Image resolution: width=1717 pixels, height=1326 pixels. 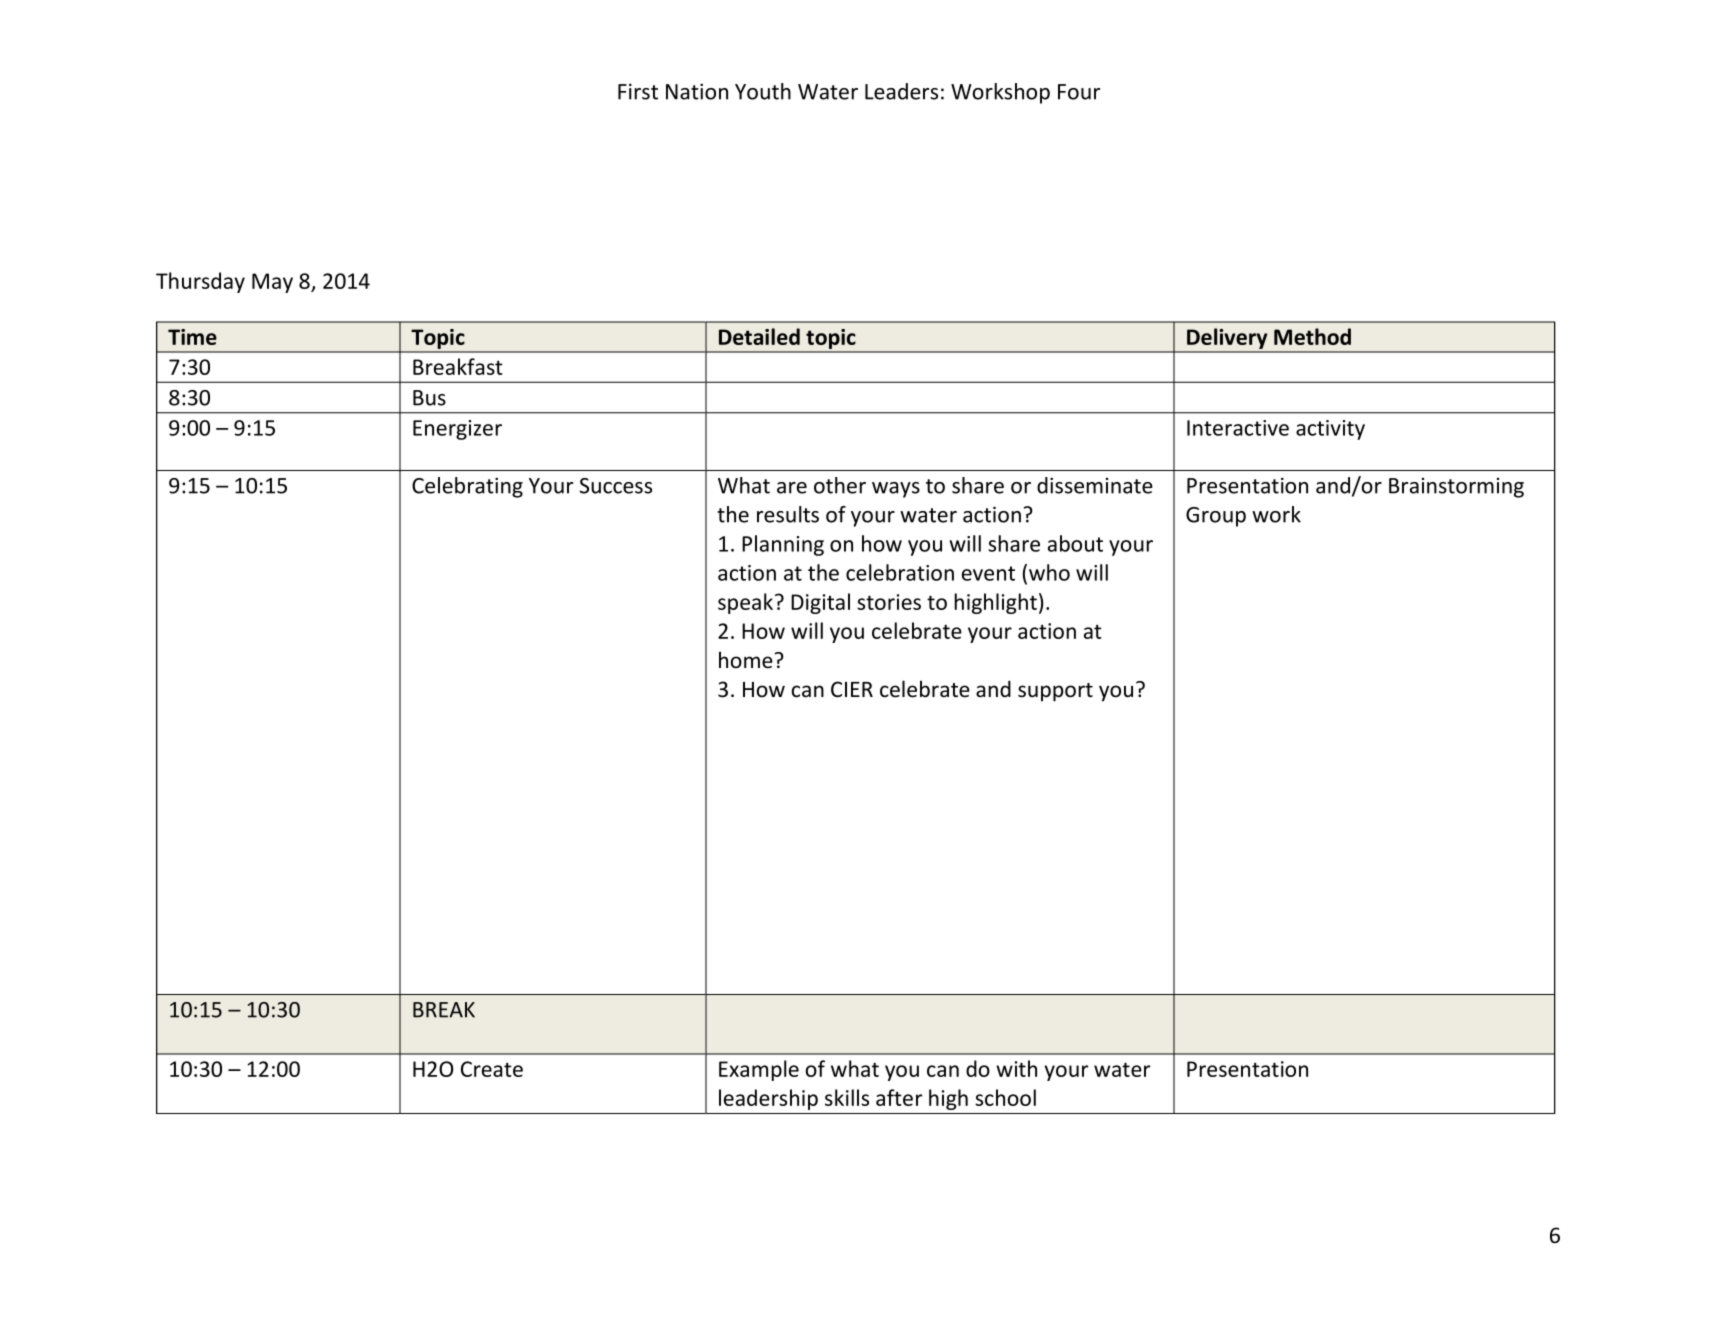 What do you see at coordinates (1079, 92) in the image?
I see `Four` at bounding box center [1079, 92].
